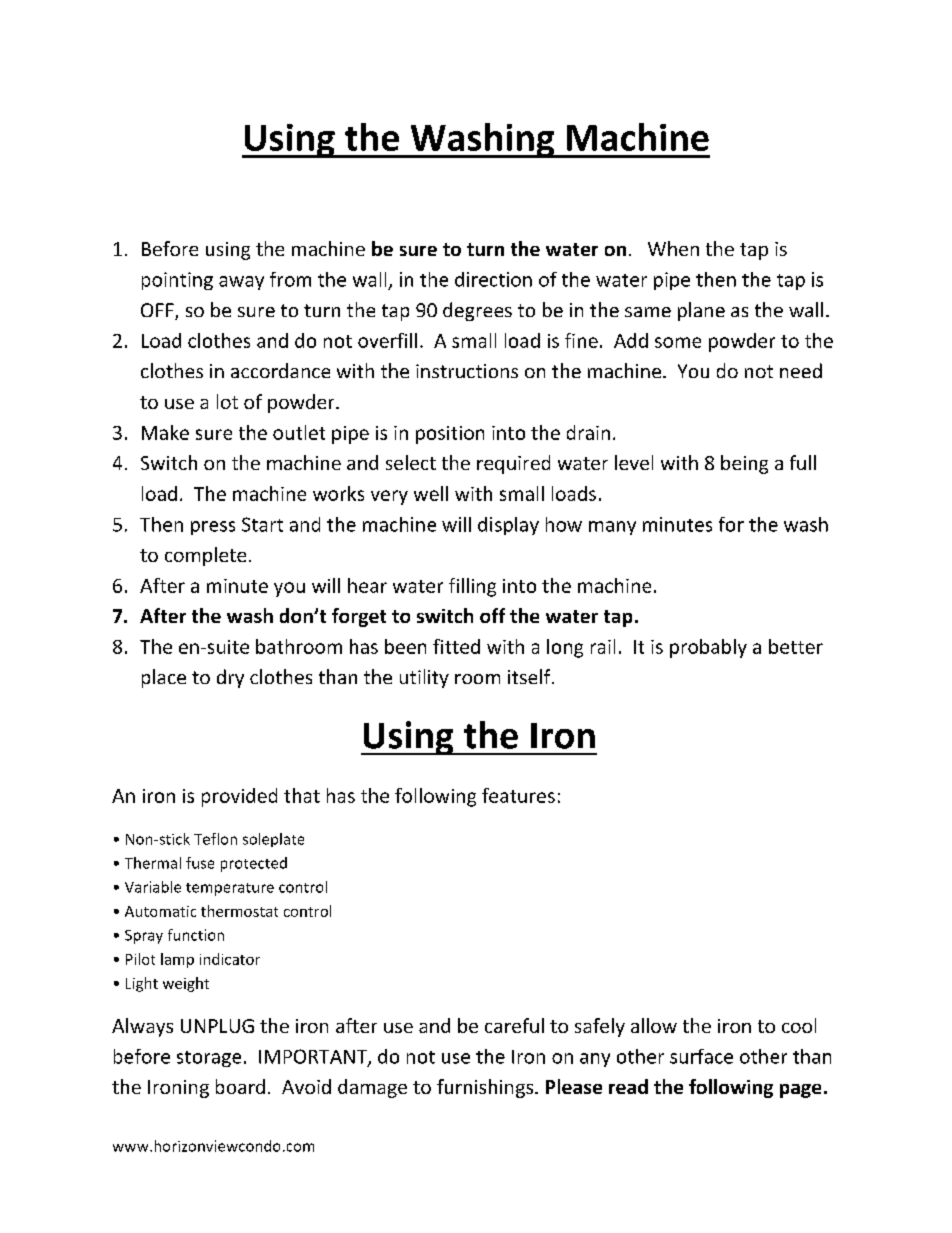 Image resolution: width=952 pixels, height=1233 pixels. Describe the element at coordinates (493, 279) in the screenshot. I see `direction` at that location.
